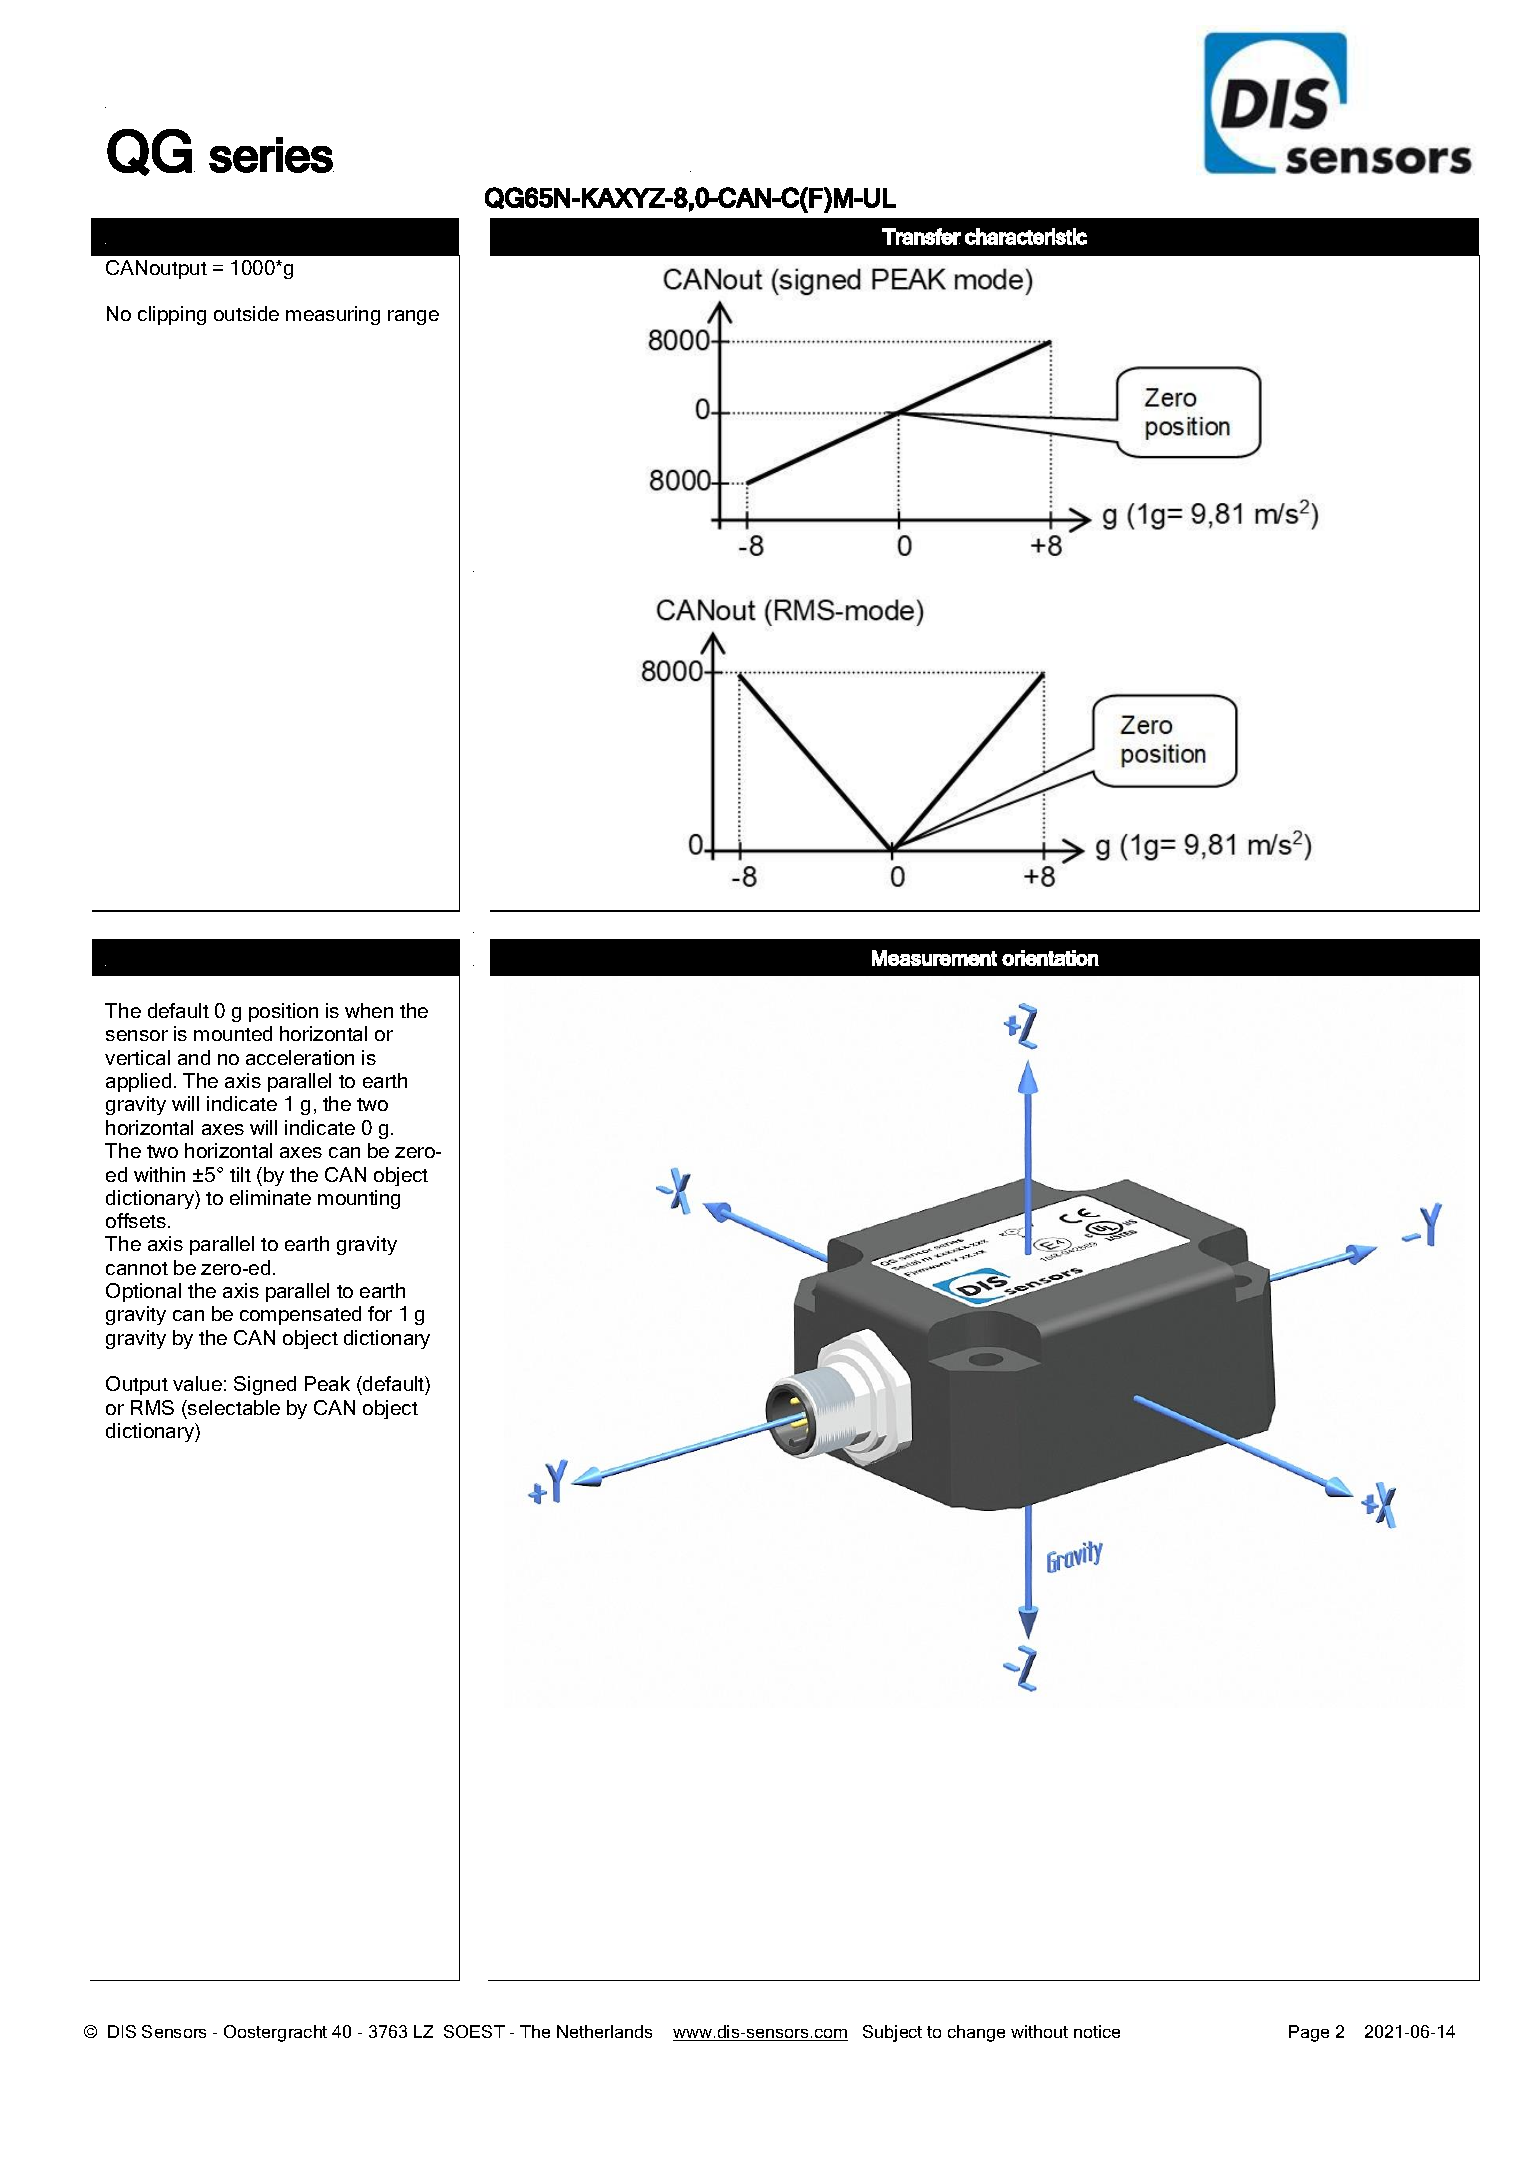  What do you see at coordinates (283, 1012) in the image?
I see `position` at bounding box center [283, 1012].
